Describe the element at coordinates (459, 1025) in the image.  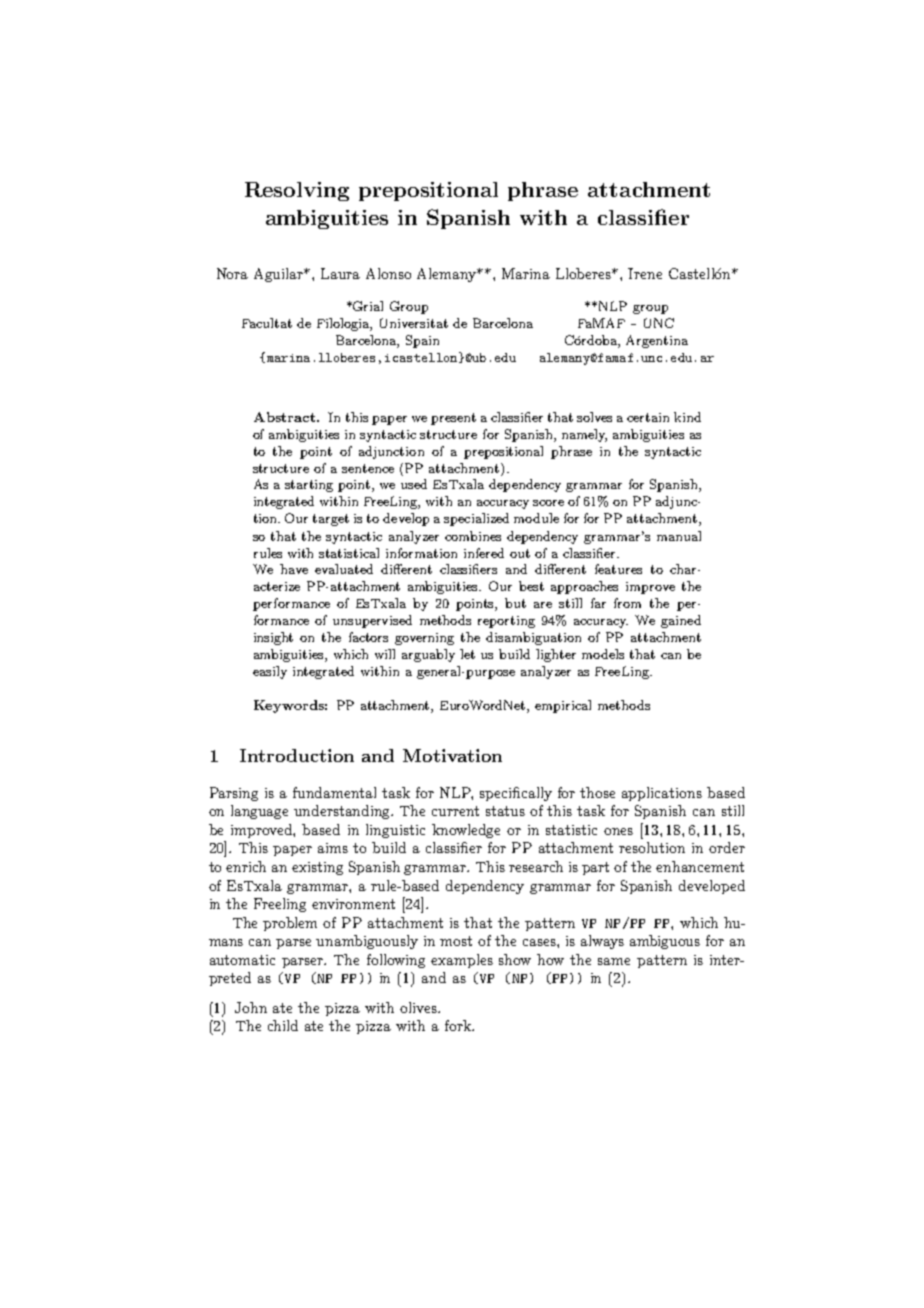
I see `fork` at that location.
